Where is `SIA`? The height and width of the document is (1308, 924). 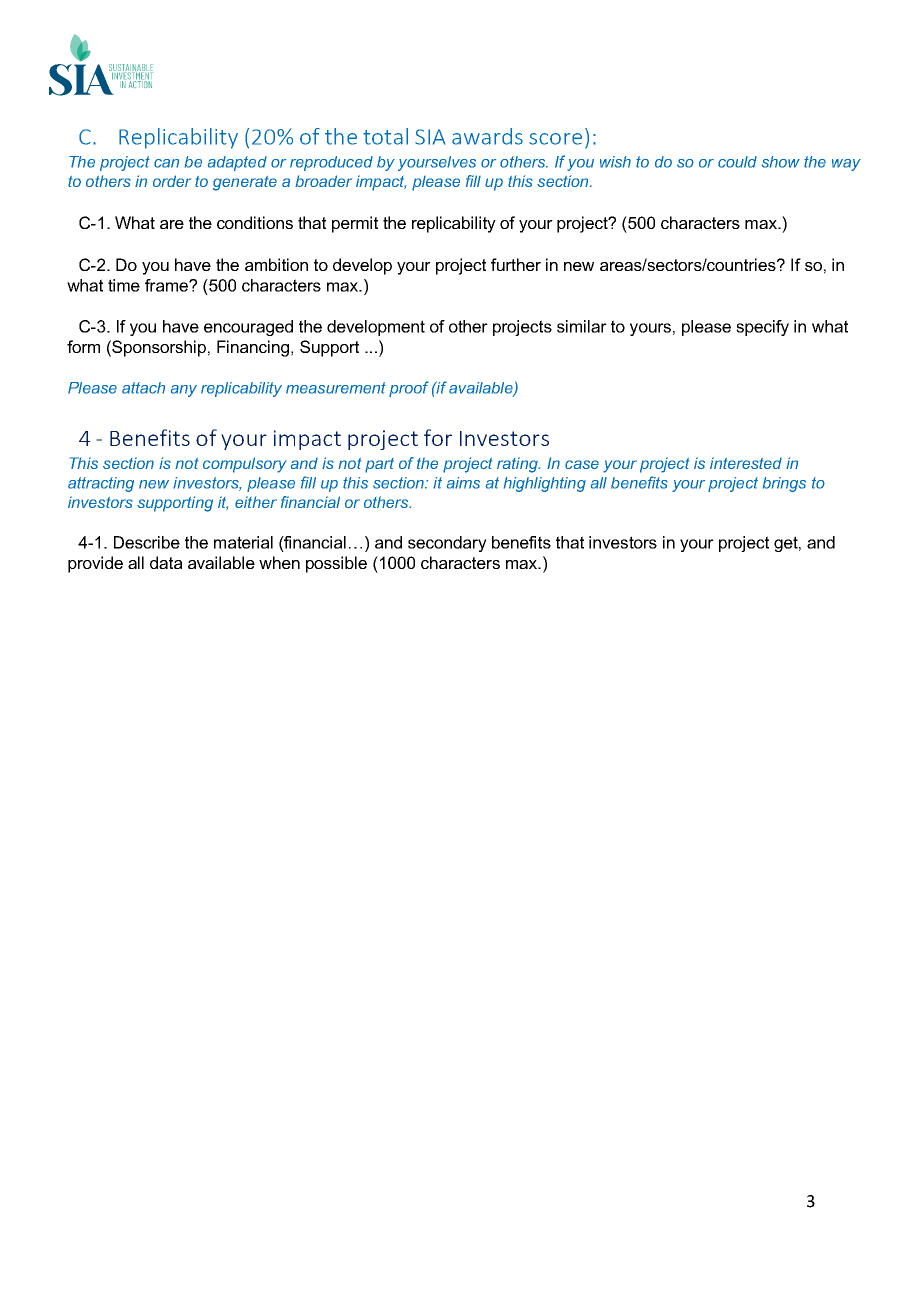 SIA is located at coordinates (430, 137).
